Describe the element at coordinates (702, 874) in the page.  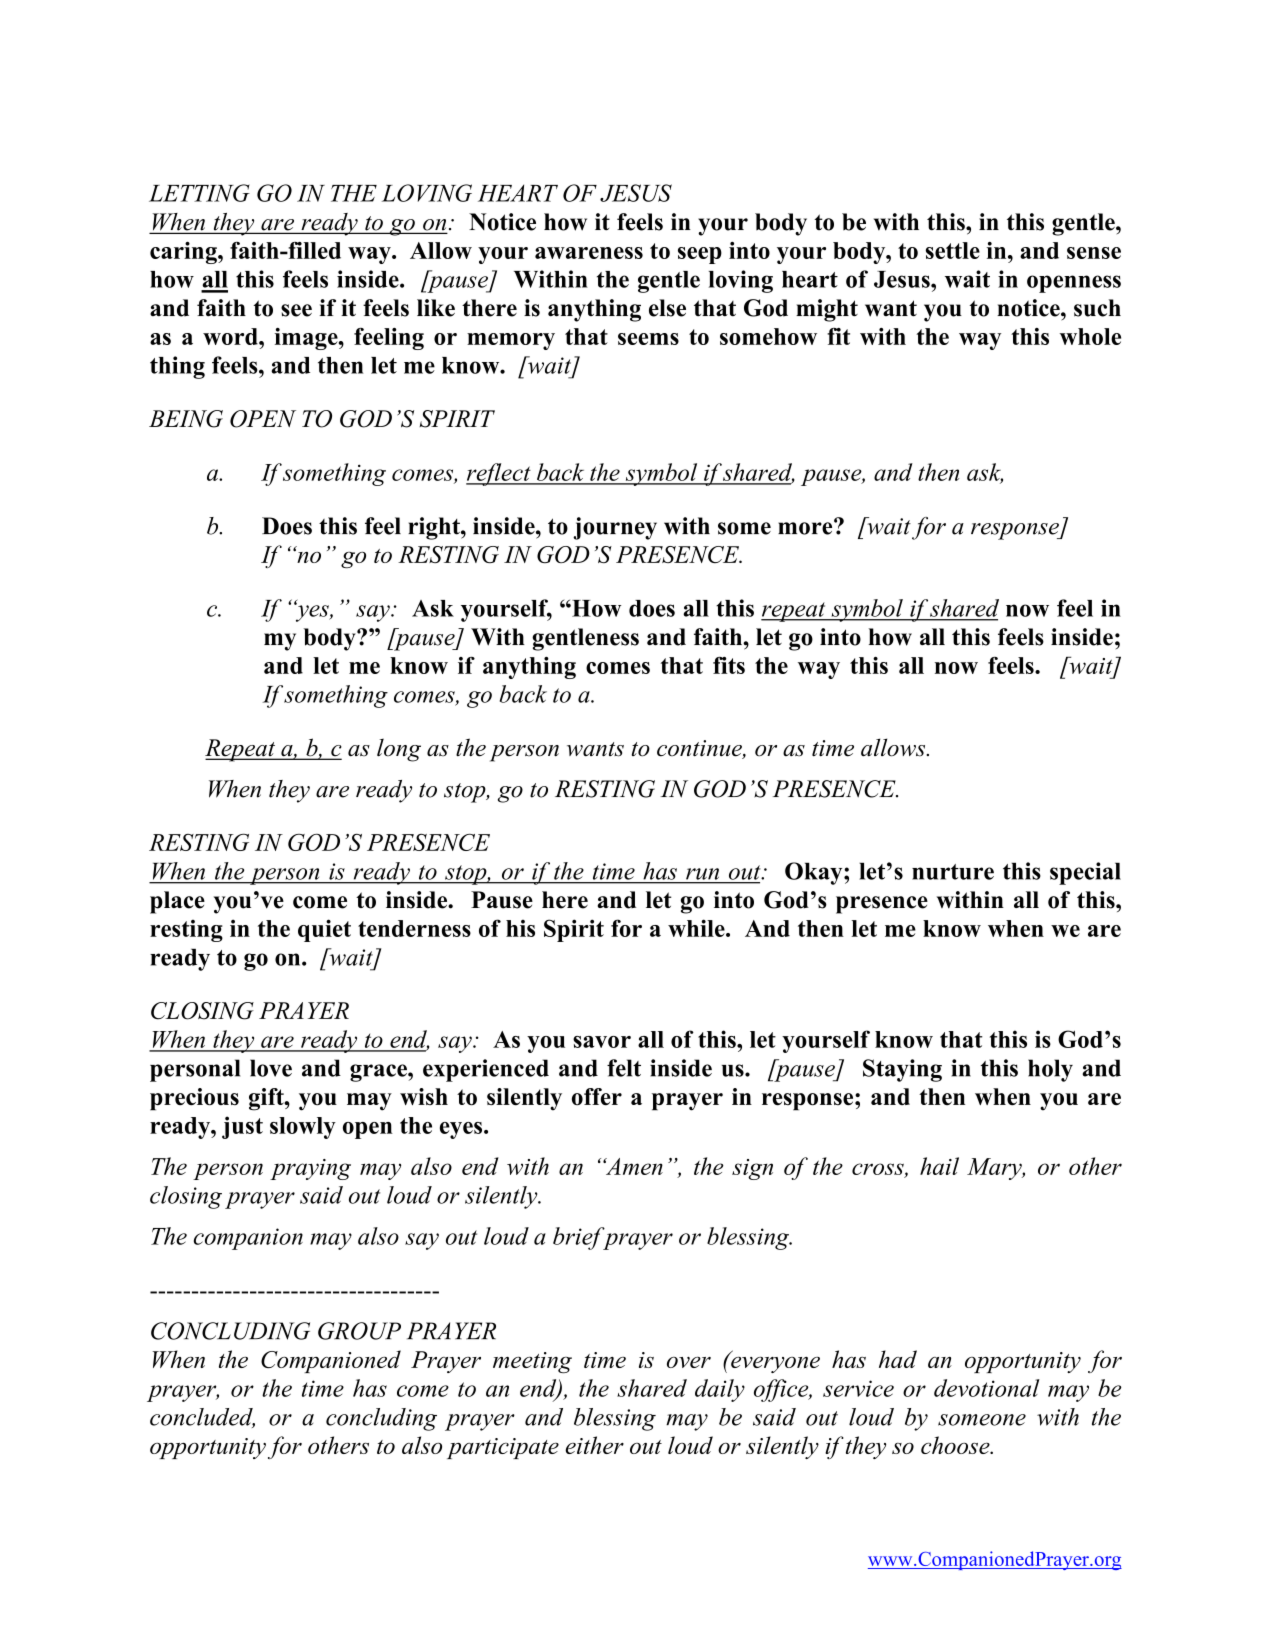
I see `run` at that location.
